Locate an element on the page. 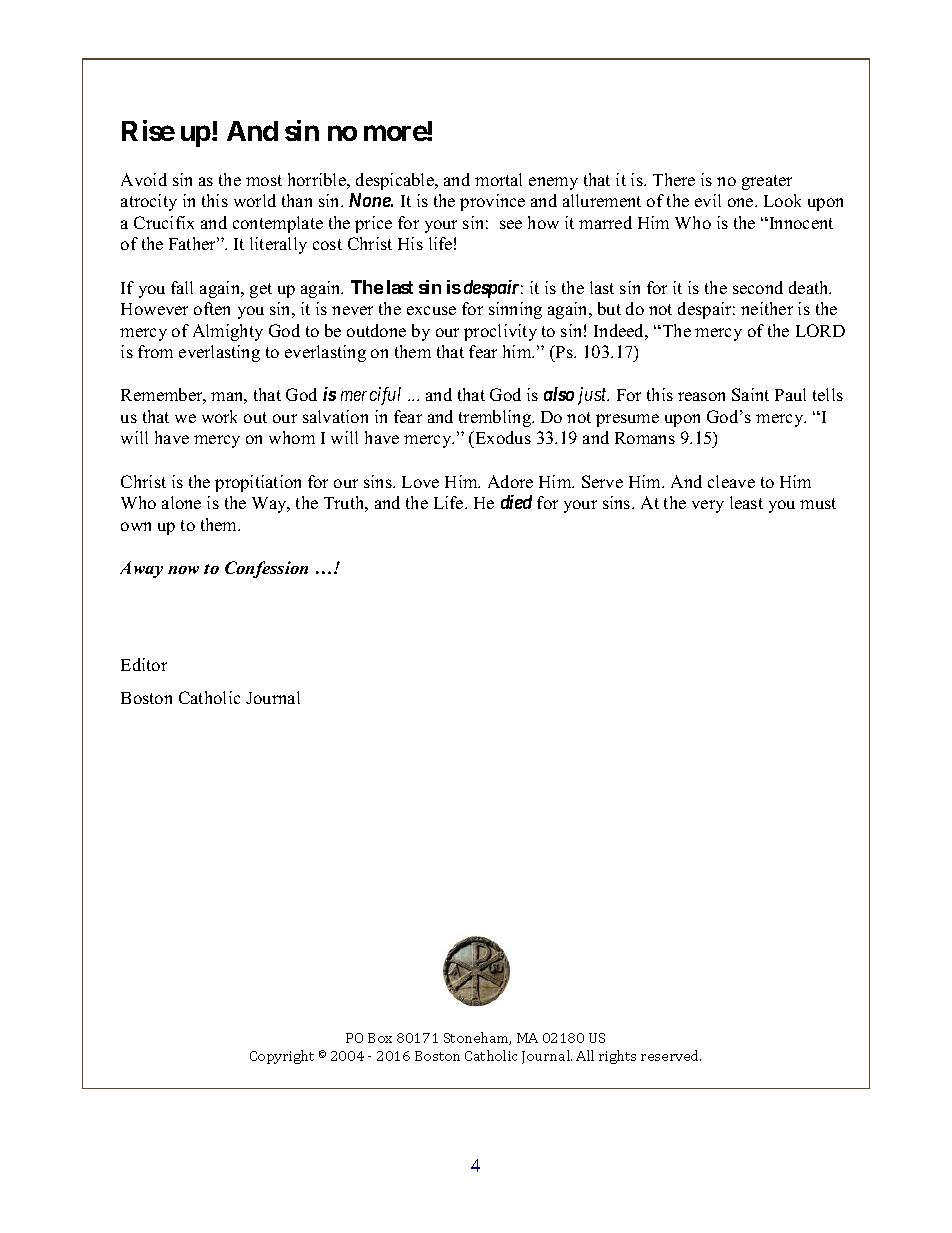 This image has width=952, height=1233. proclivity is located at coordinates (500, 332).
